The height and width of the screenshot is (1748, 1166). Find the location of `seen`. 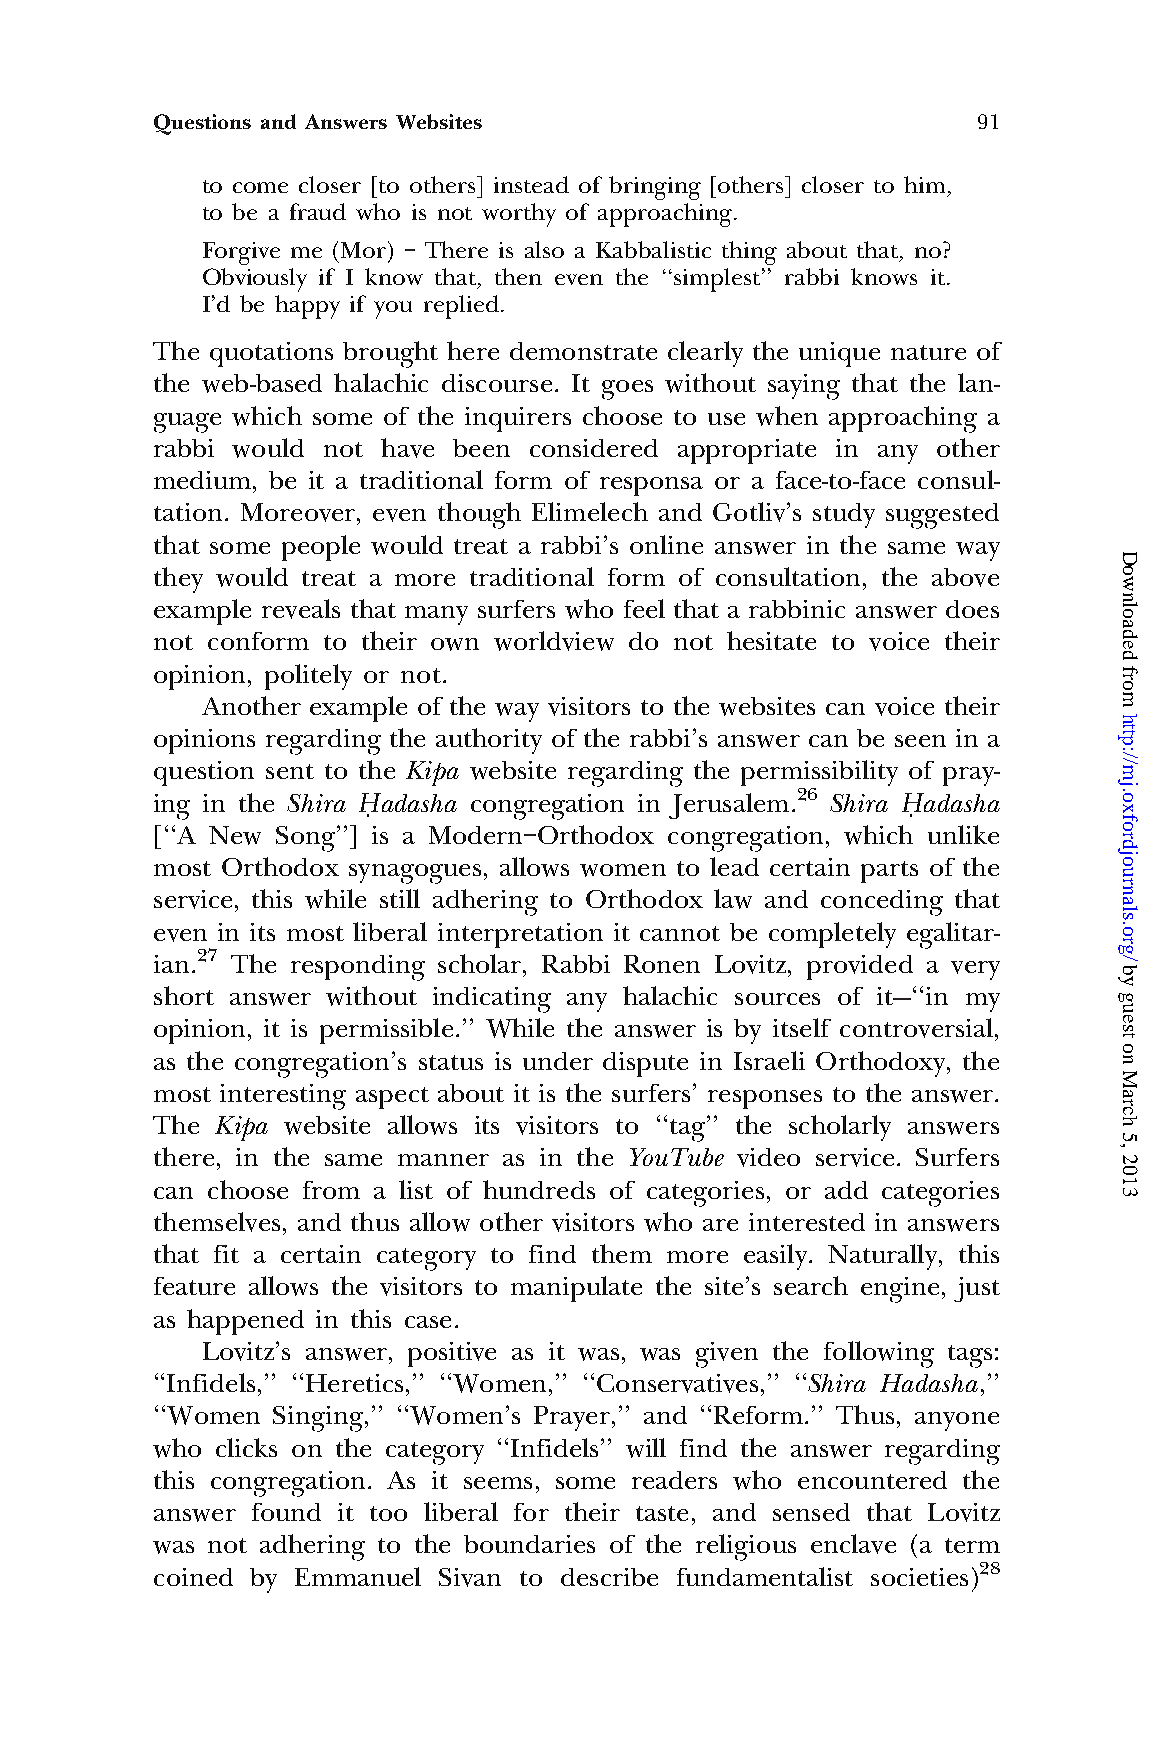

seen is located at coordinates (920, 741).
